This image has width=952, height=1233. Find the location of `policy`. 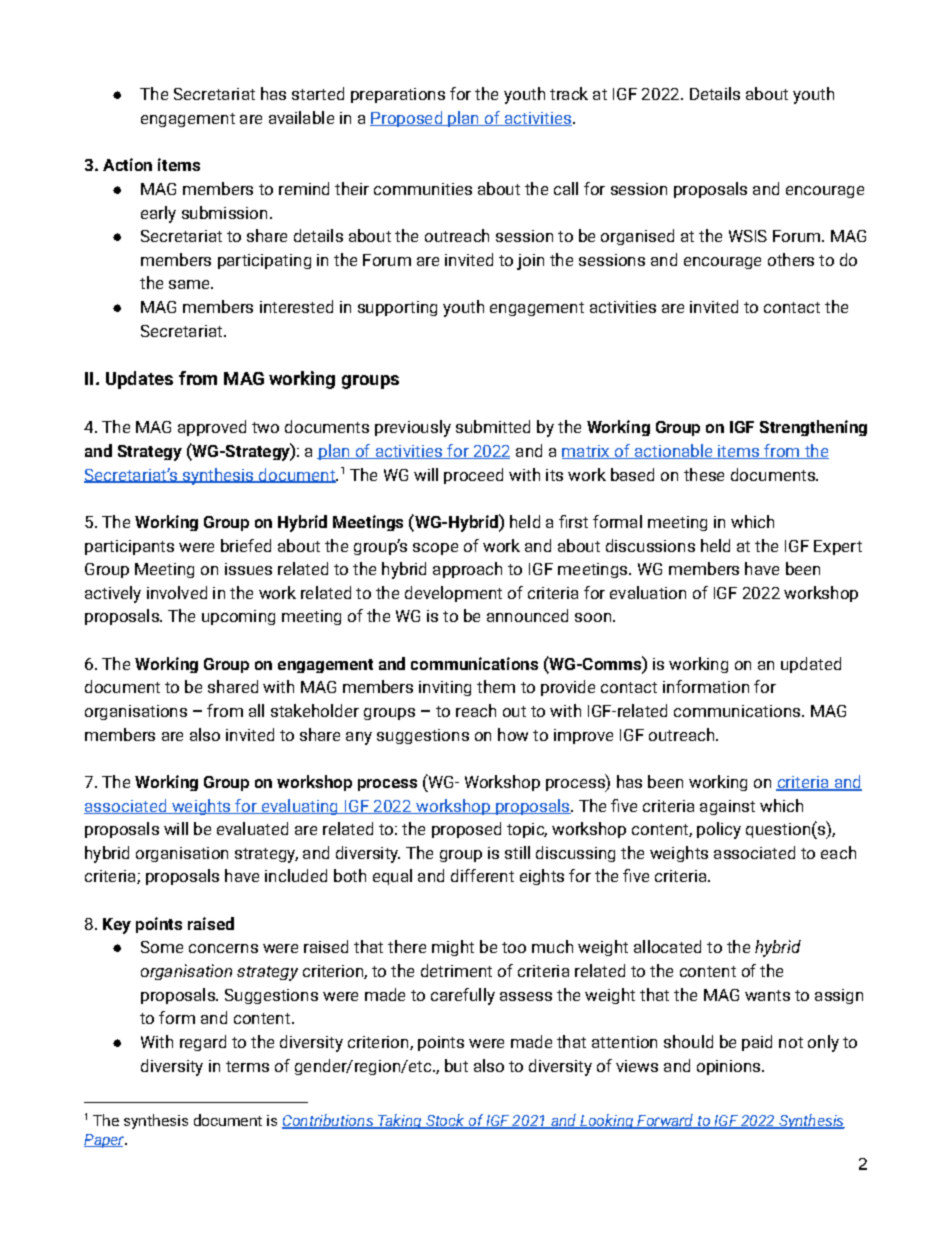

policy is located at coordinates (719, 830).
